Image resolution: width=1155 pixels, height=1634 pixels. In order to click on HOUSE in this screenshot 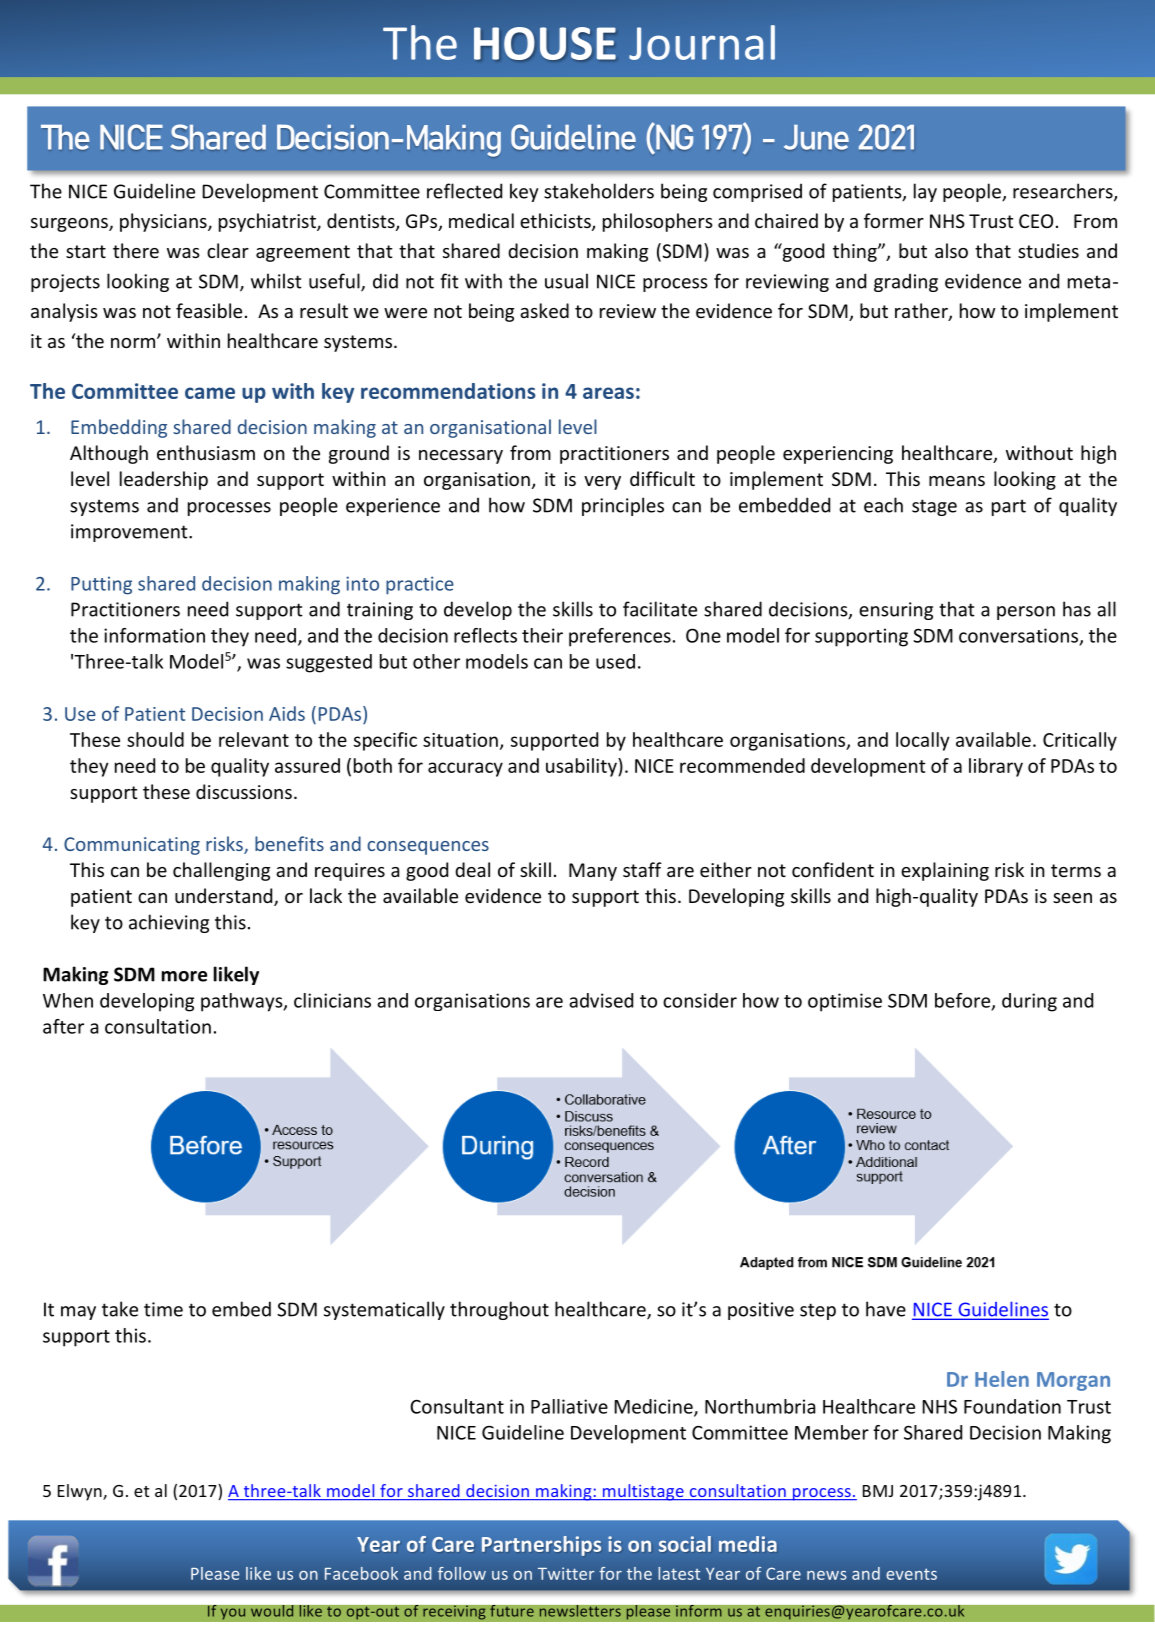, I will do `click(545, 43)`.
